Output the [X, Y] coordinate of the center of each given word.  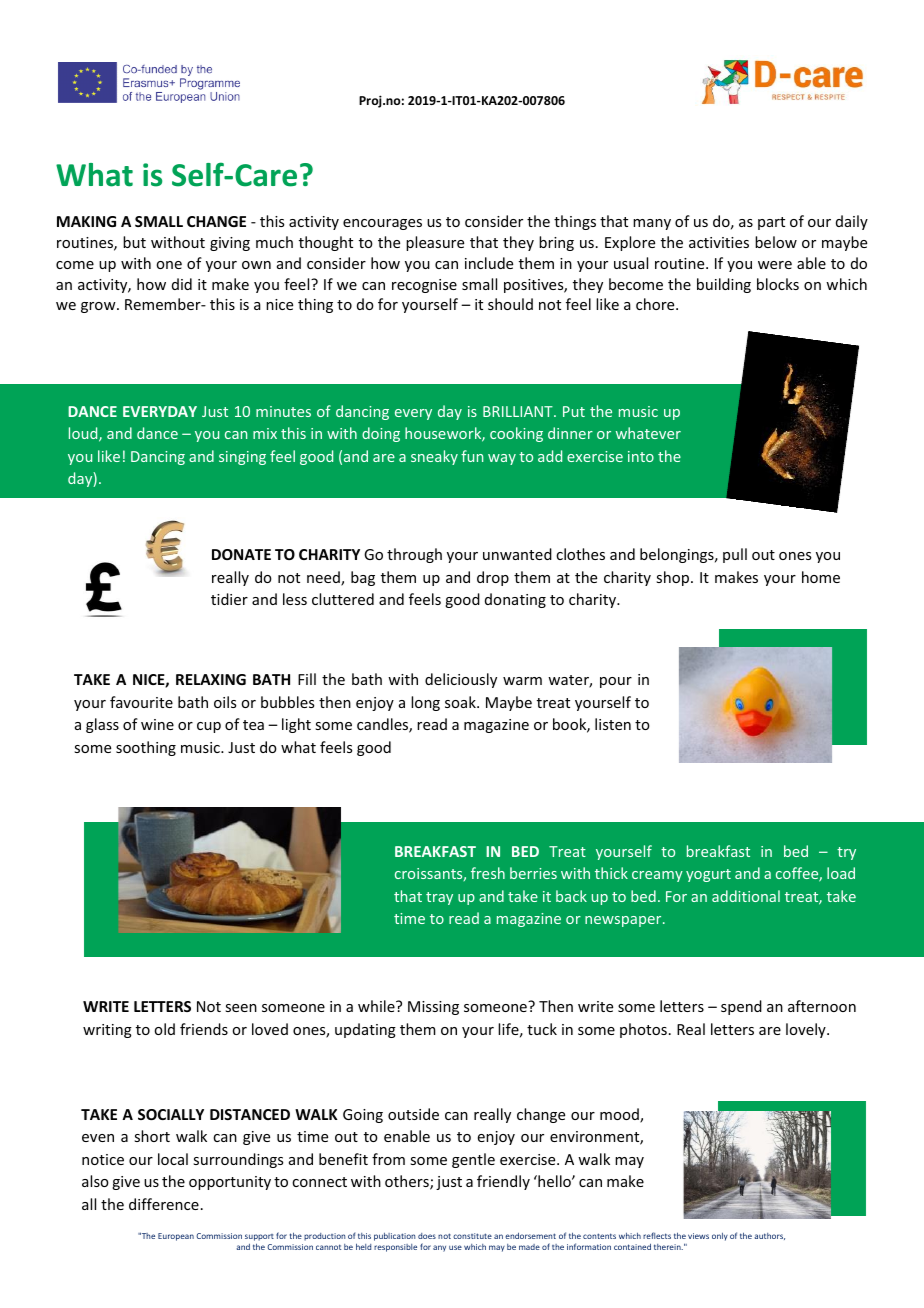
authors [769, 1236]
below [776, 242]
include [489, 263]
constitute [472, 1236]
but [134, 242]
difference [164, 1204]
